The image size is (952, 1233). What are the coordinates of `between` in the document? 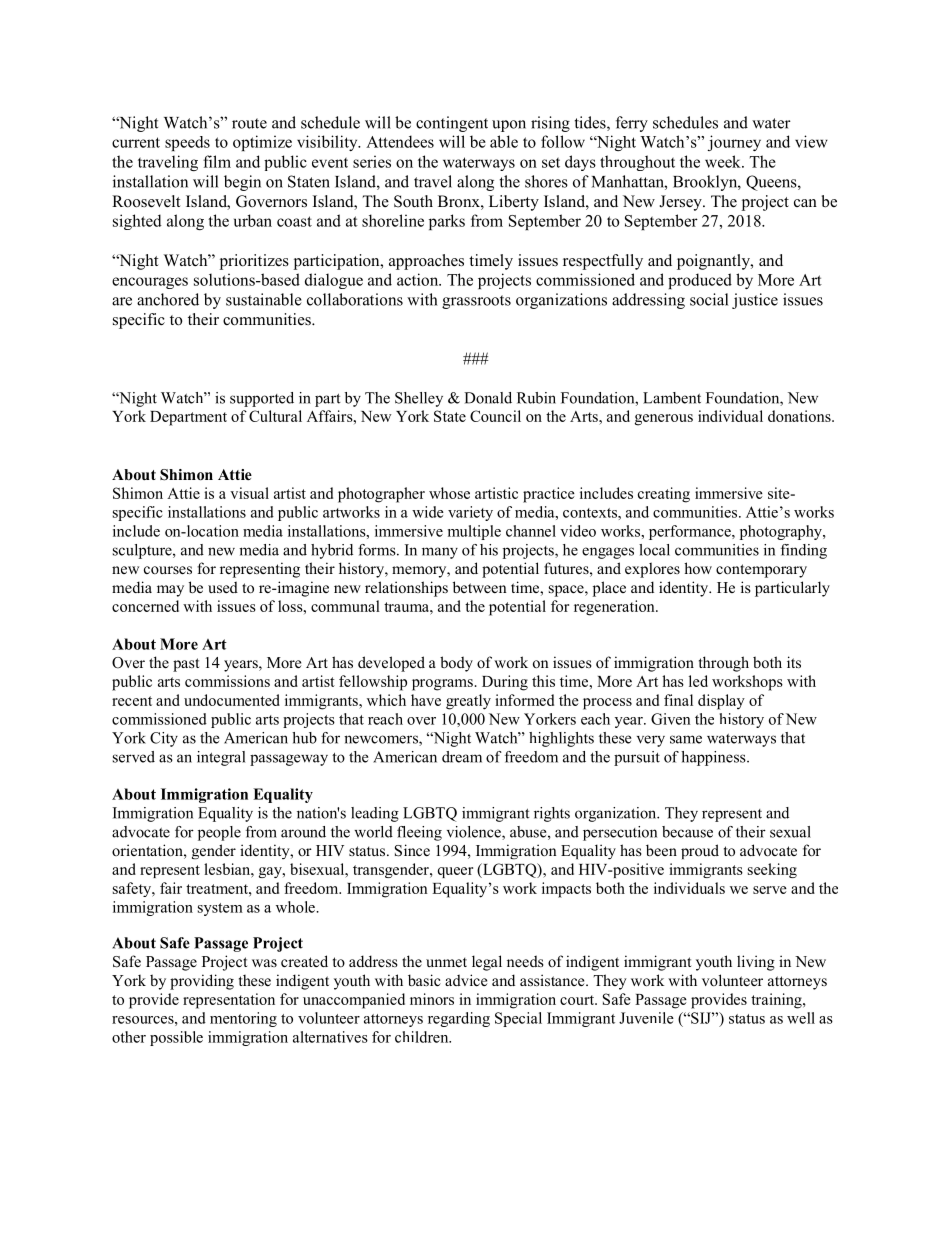 It's located at (480, 587).
